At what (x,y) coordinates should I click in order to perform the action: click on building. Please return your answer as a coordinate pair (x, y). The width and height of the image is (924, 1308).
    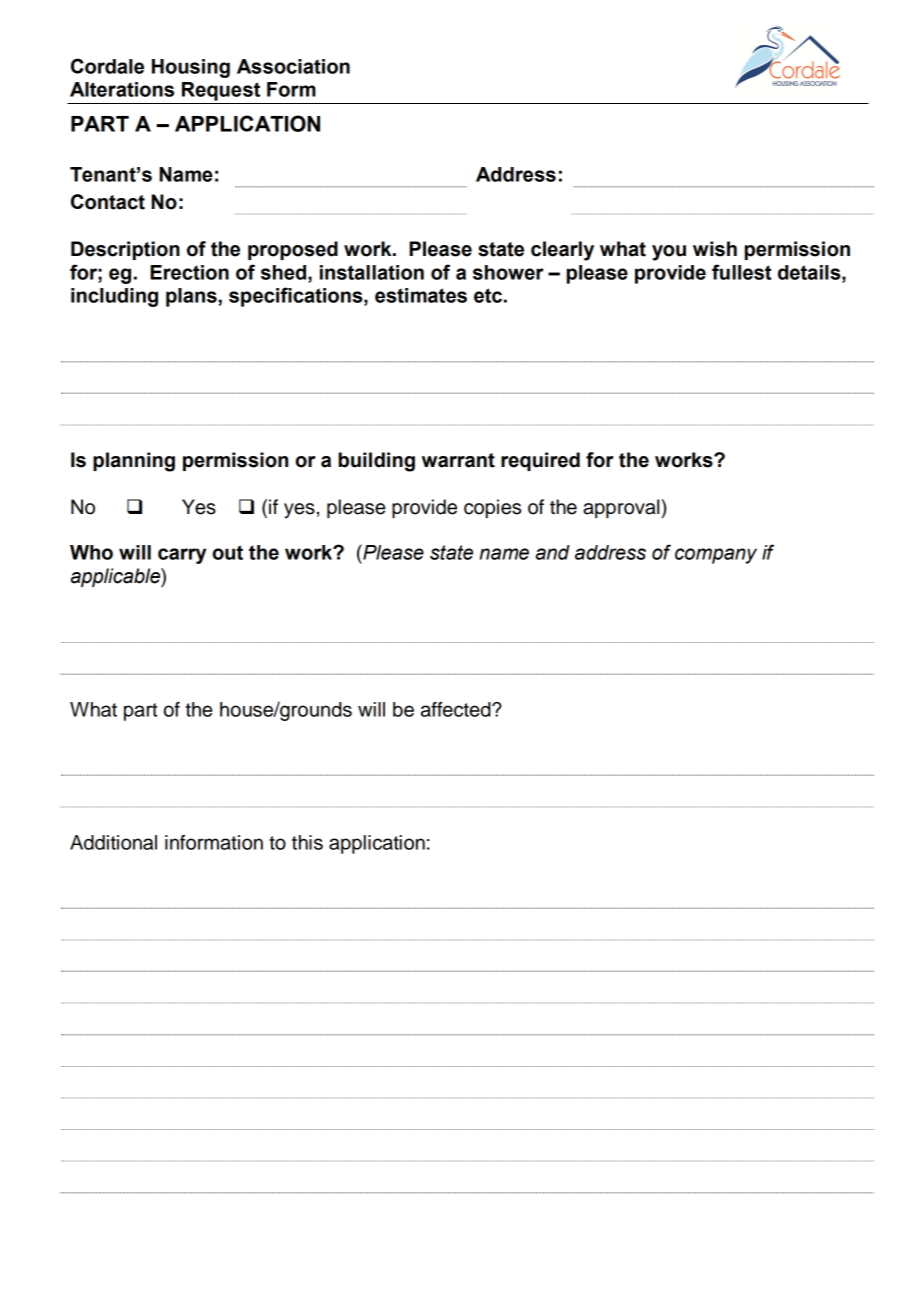
    Looking at the image, I should click on (377, 462).
